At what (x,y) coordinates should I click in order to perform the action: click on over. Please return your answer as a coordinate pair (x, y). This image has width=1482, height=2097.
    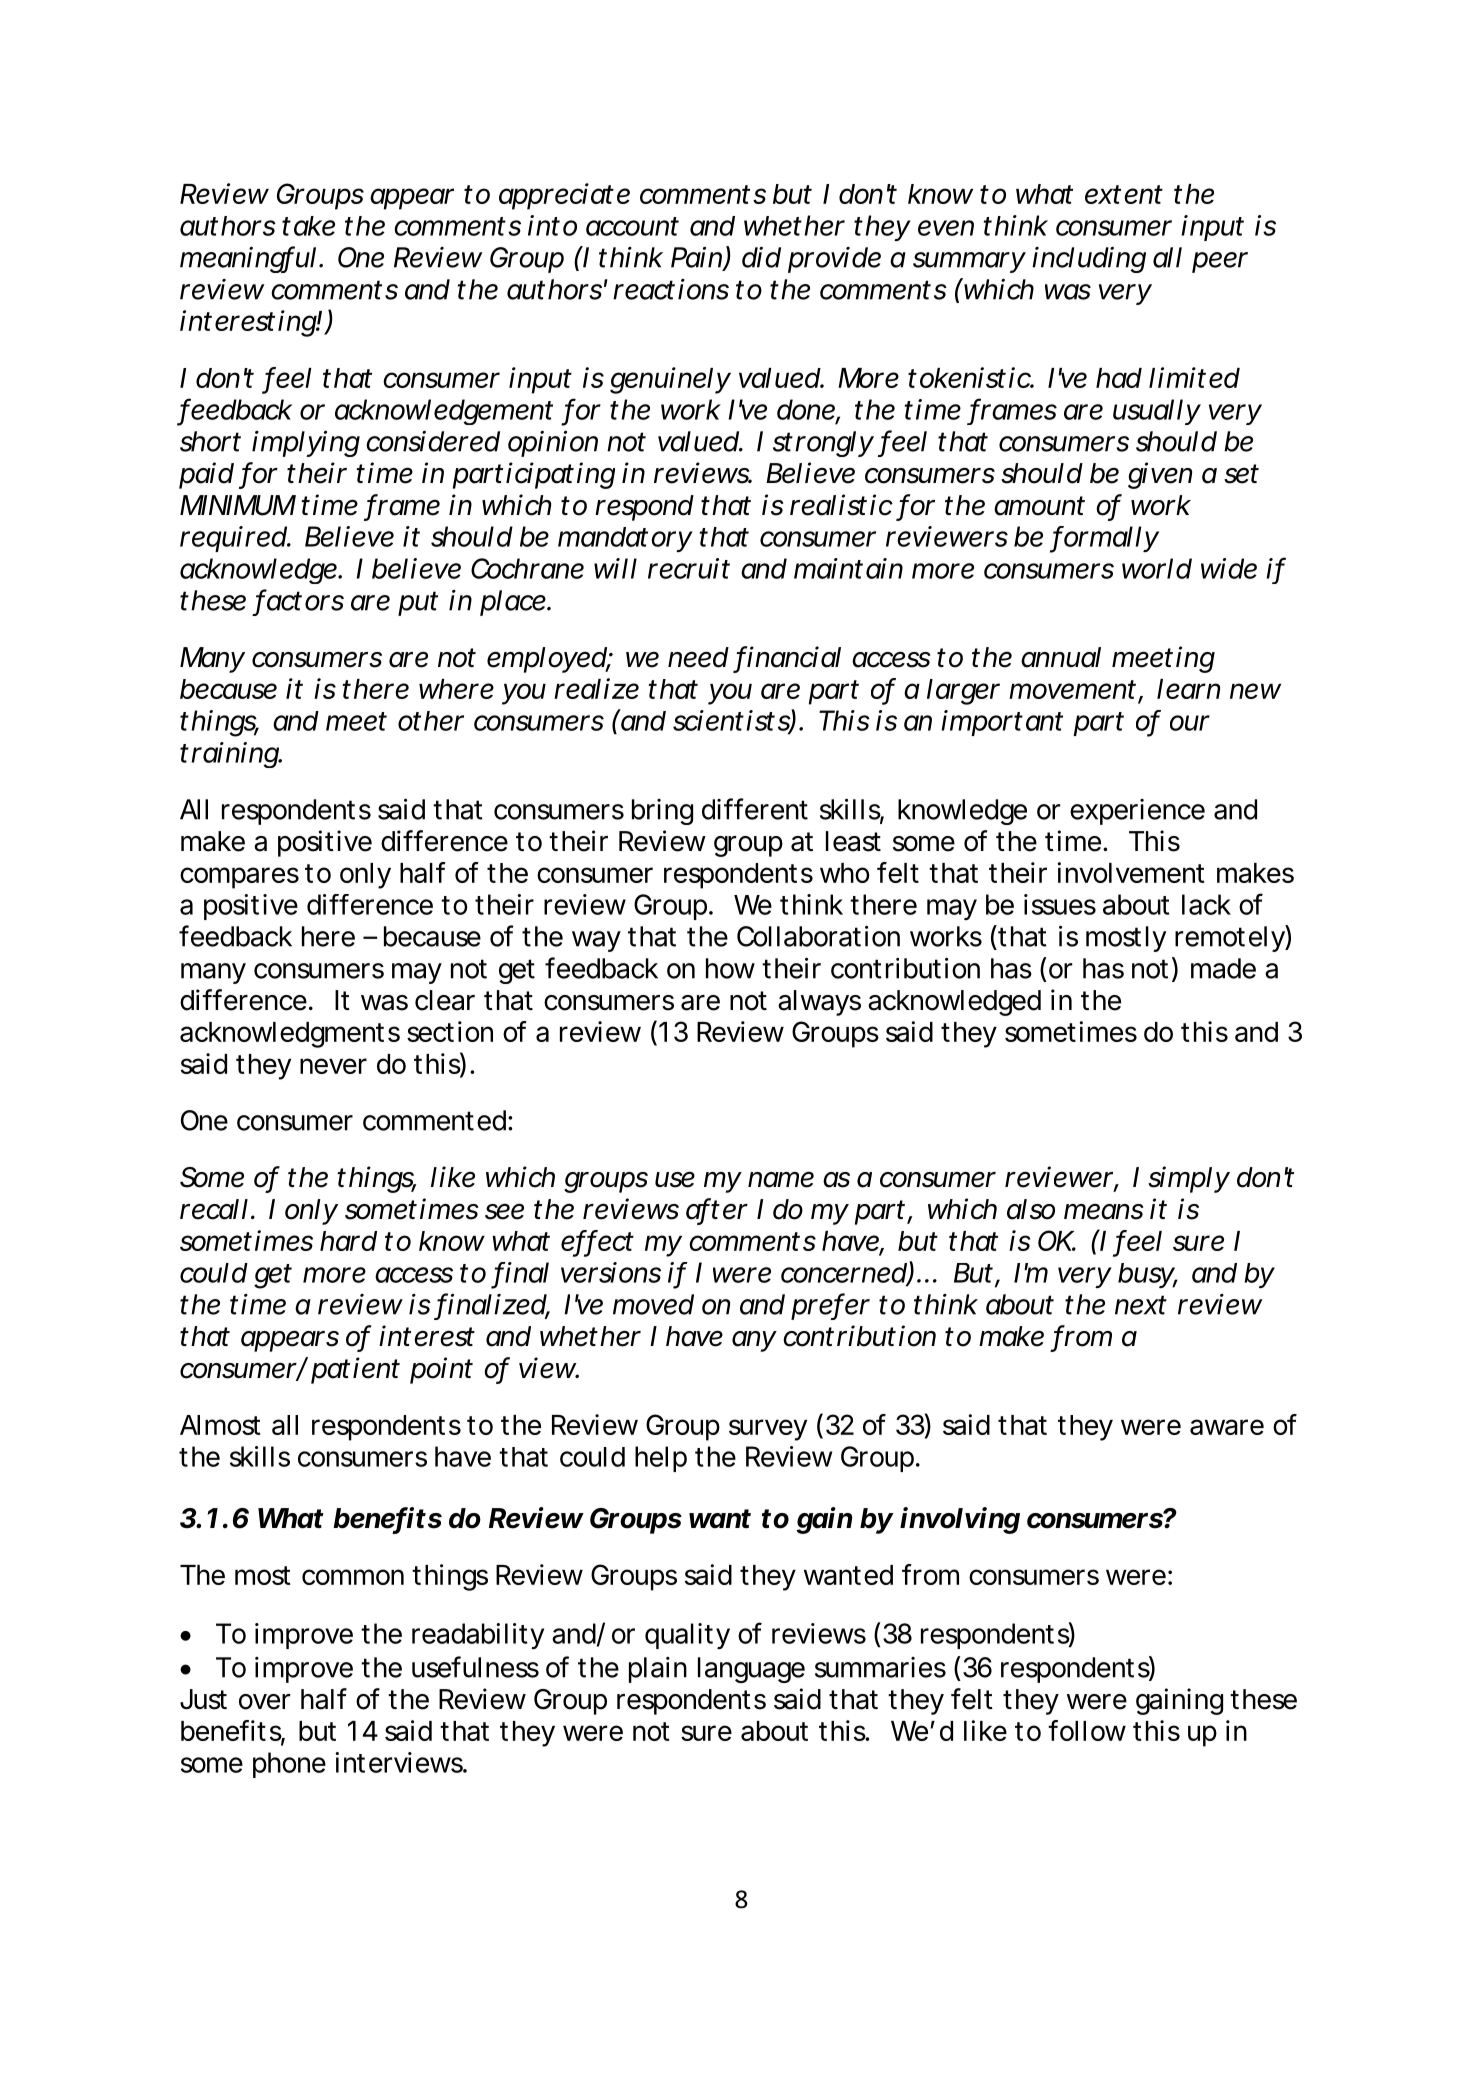
    Looking at the image, I should click on (264, 1702).
